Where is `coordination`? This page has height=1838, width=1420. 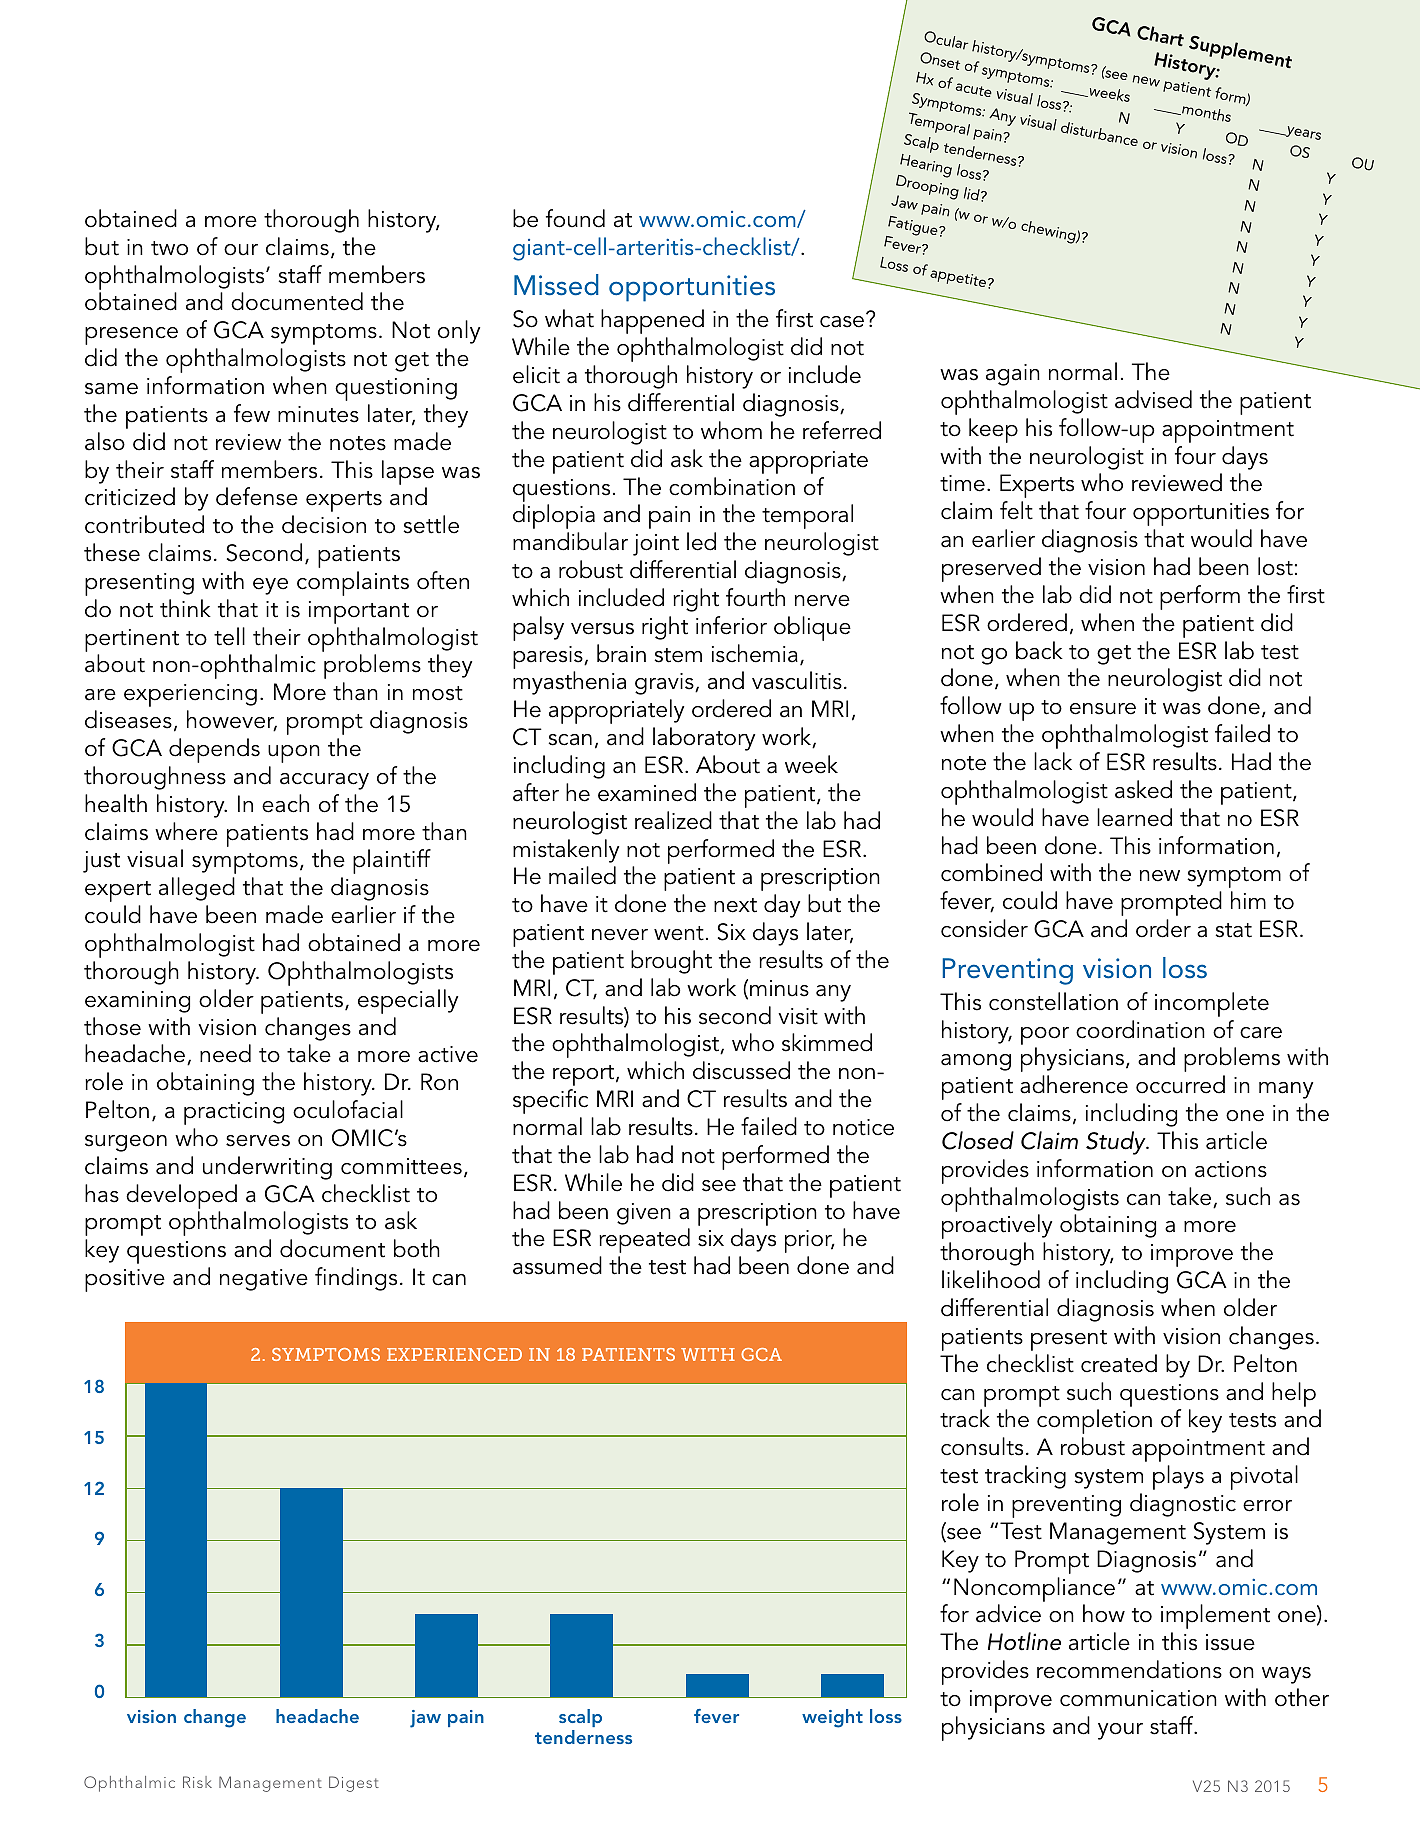 coordination is located at coordinates (1140, 1029).
